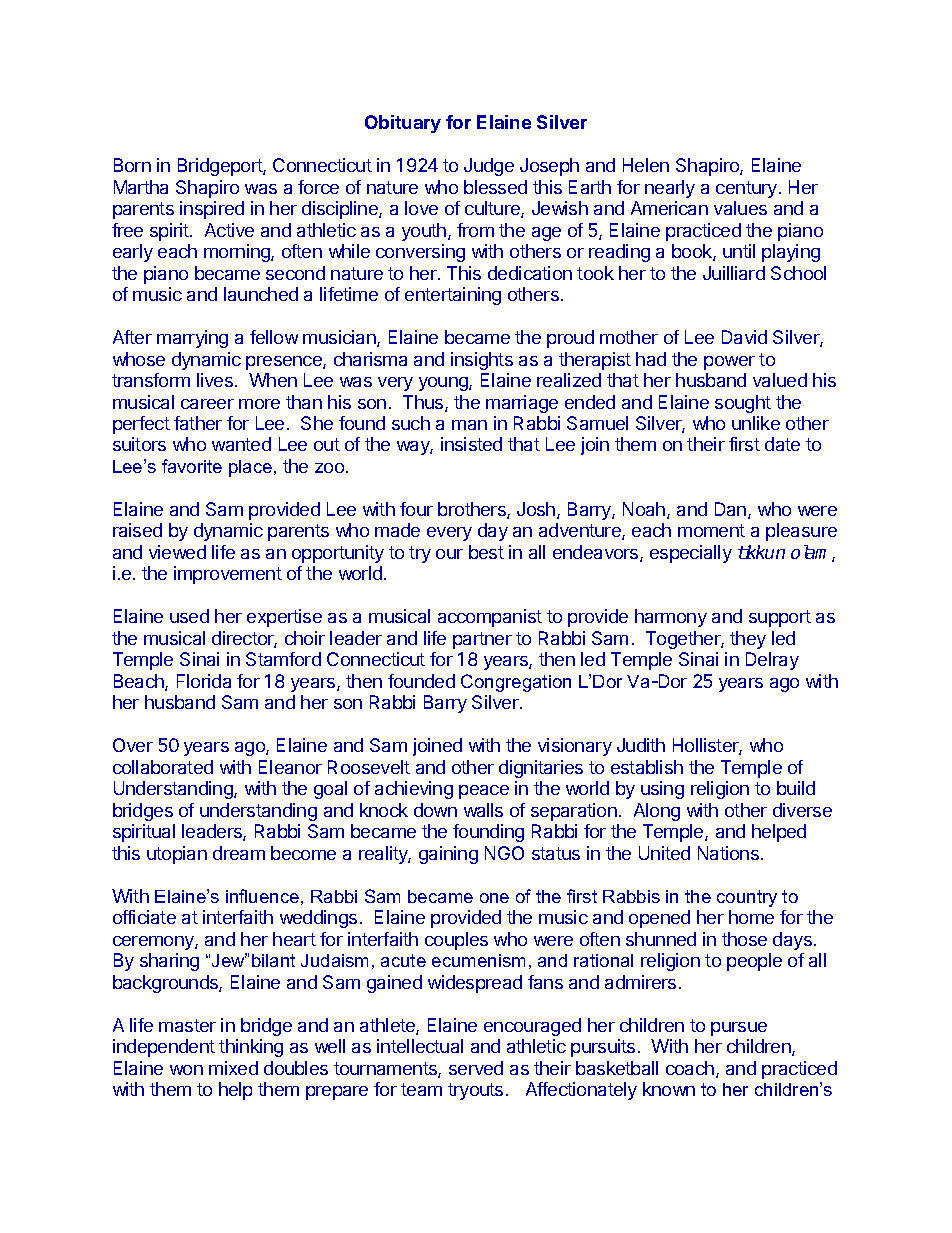  Describe the element at coordinates (186, 1070) in the screenshot. I see `won` at that location.
